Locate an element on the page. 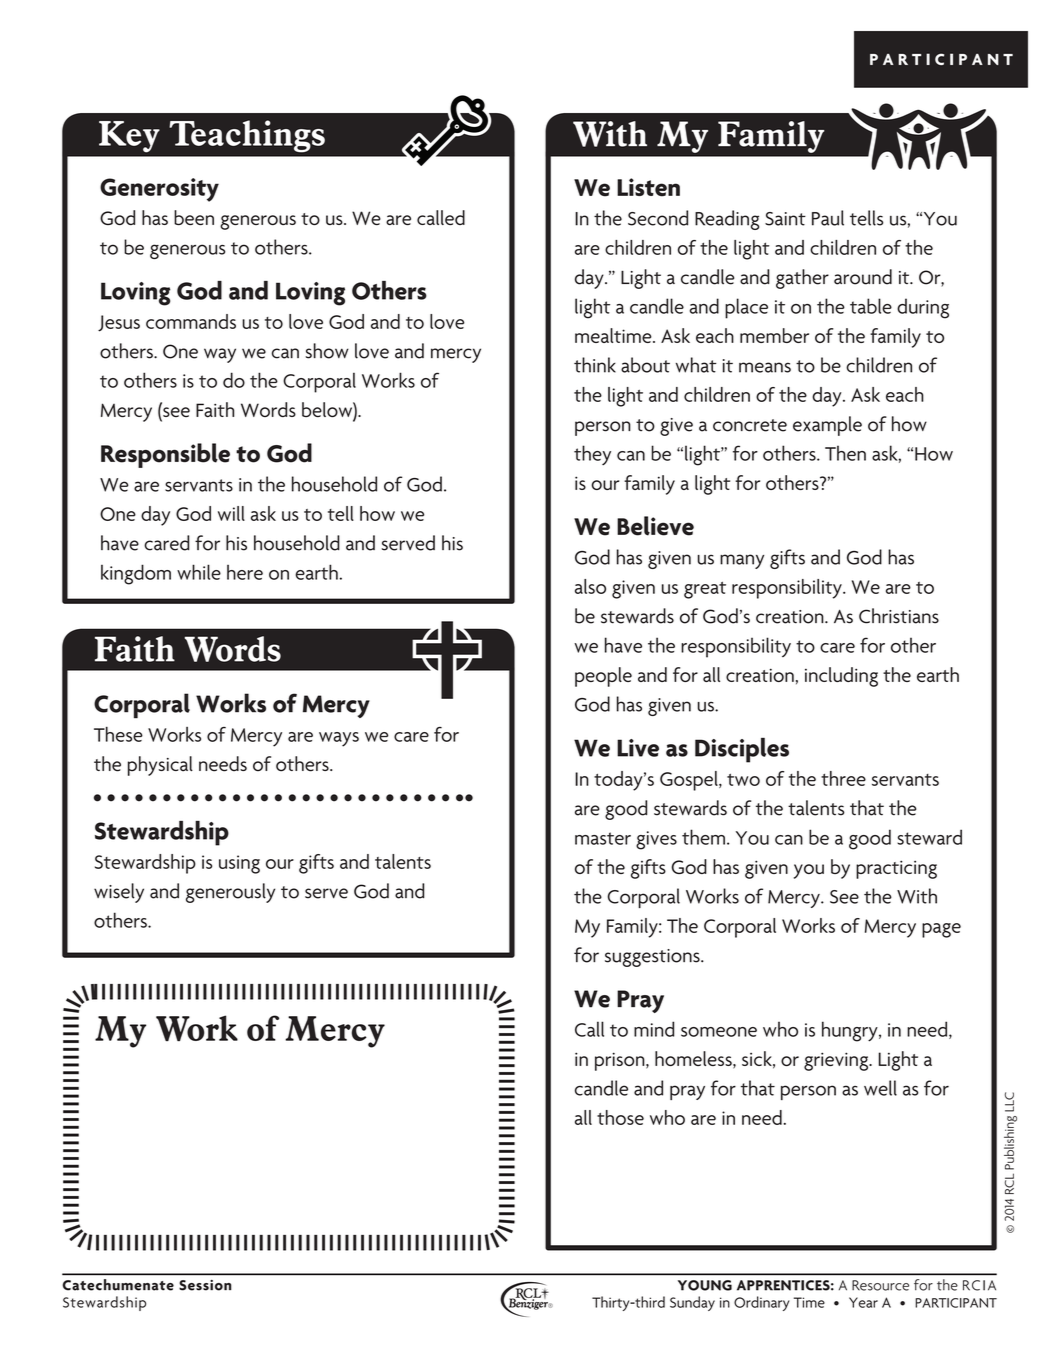  Christians is located at coordinates (899, 616).
